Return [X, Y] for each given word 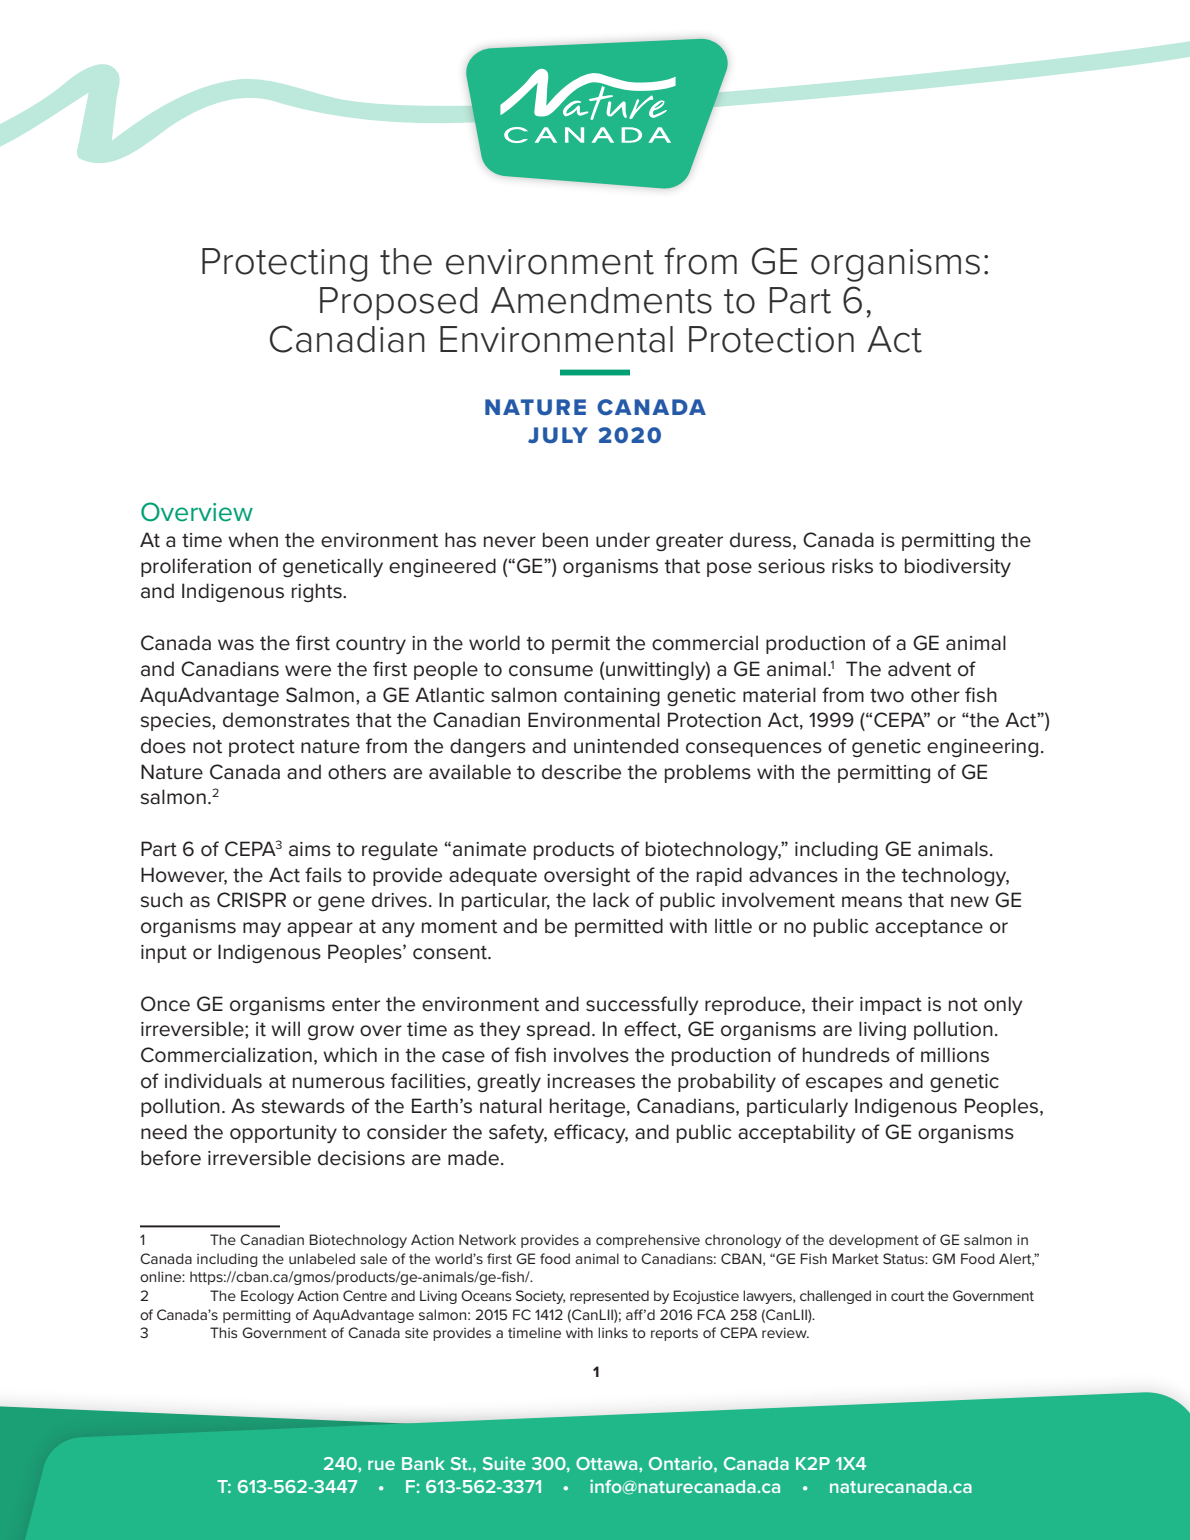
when [253, 540]
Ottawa [608, 1463]
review [785, 1333]
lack [611, 900]
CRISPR [251, 900]
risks [852, 566]
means [872, 902]
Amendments [601, 300]
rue [381, 1465]
